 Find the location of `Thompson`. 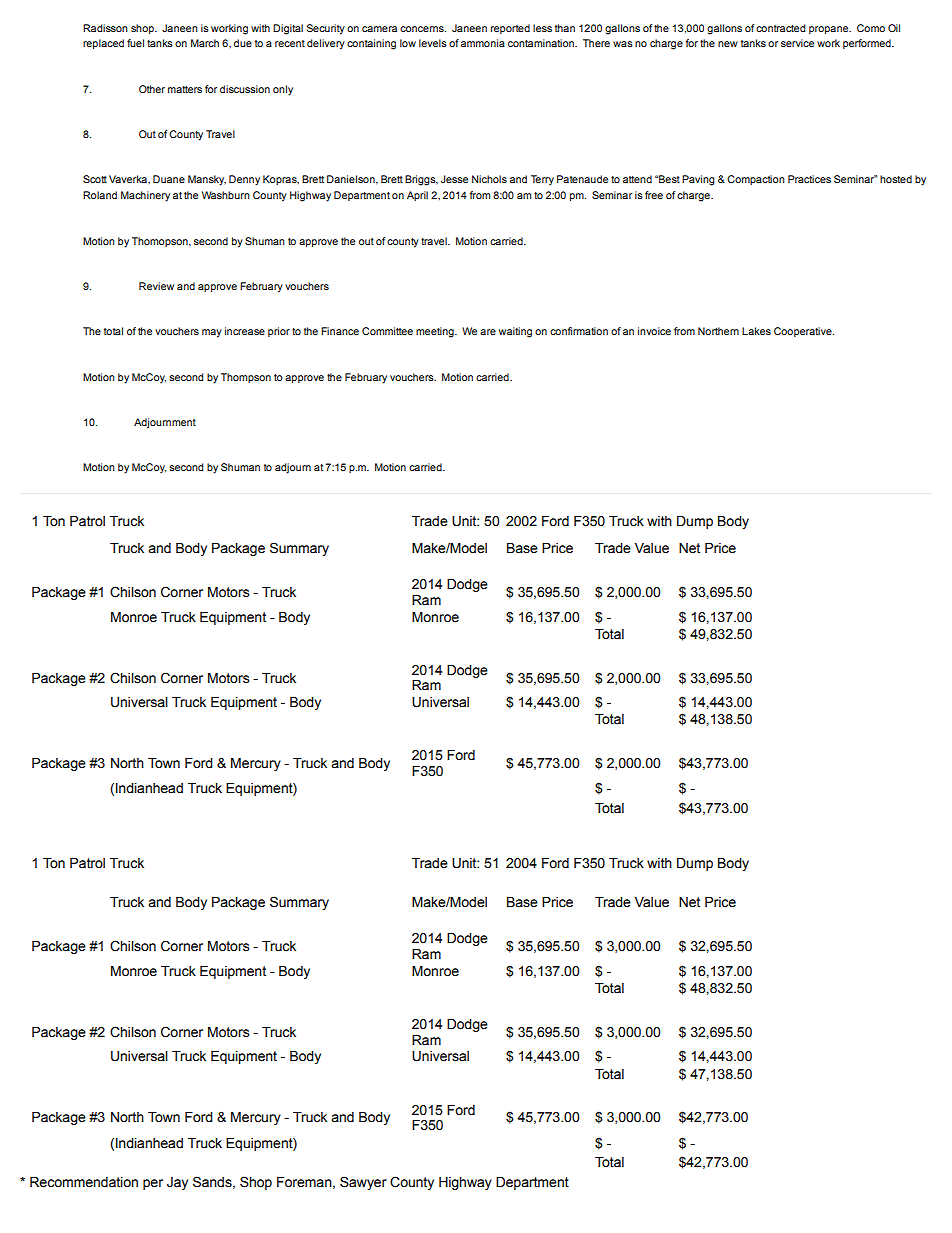

Thompson is located at coordinates (246, 378).
